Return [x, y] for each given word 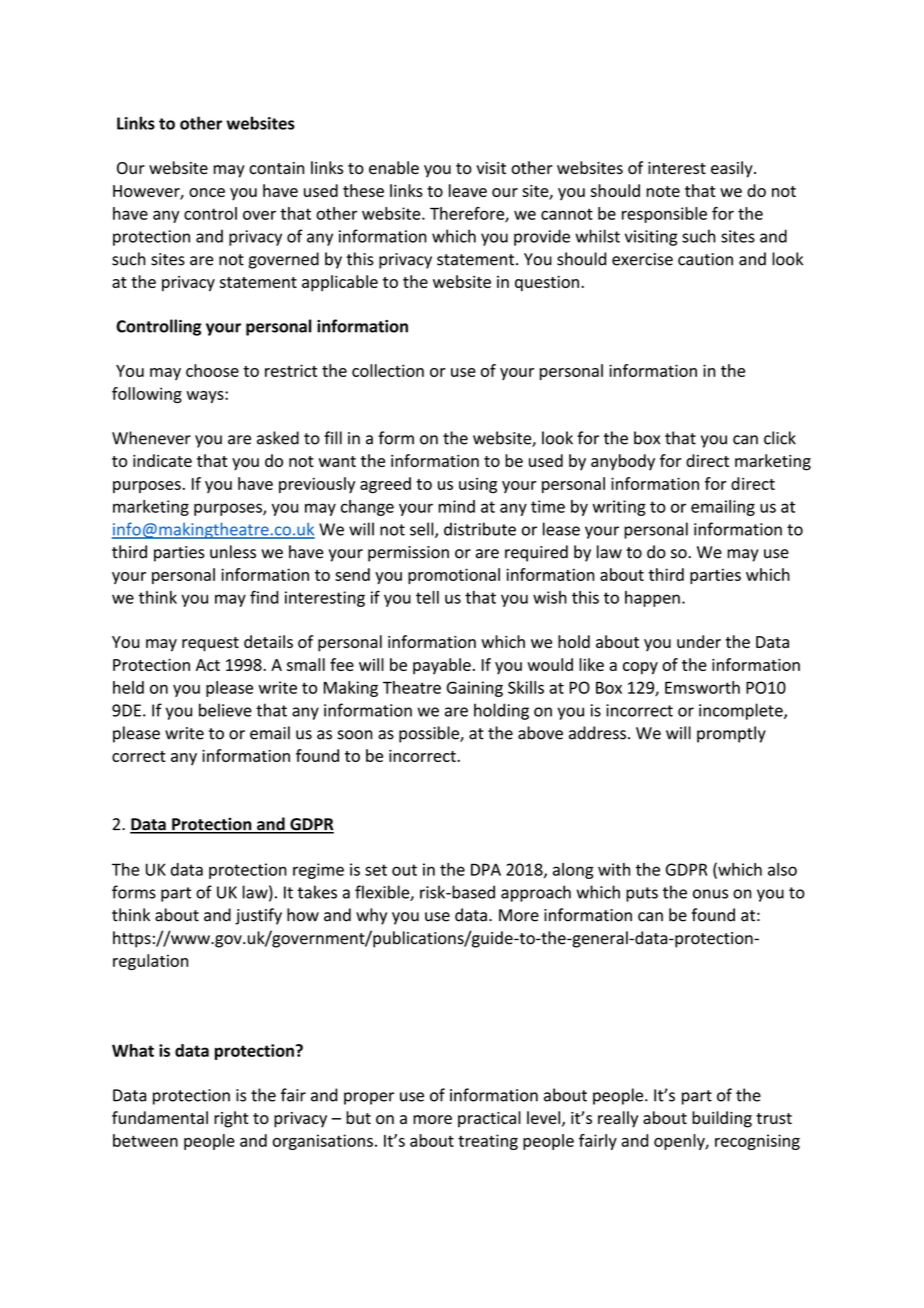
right [231, 1119]
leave [468, 190]
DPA [486, 869]
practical [489, 1119]
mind [457, 506]
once [207, 192]
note [663, 191]
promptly [731, 734]
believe [225, 710]
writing [619, 508]
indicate [162, 460]
